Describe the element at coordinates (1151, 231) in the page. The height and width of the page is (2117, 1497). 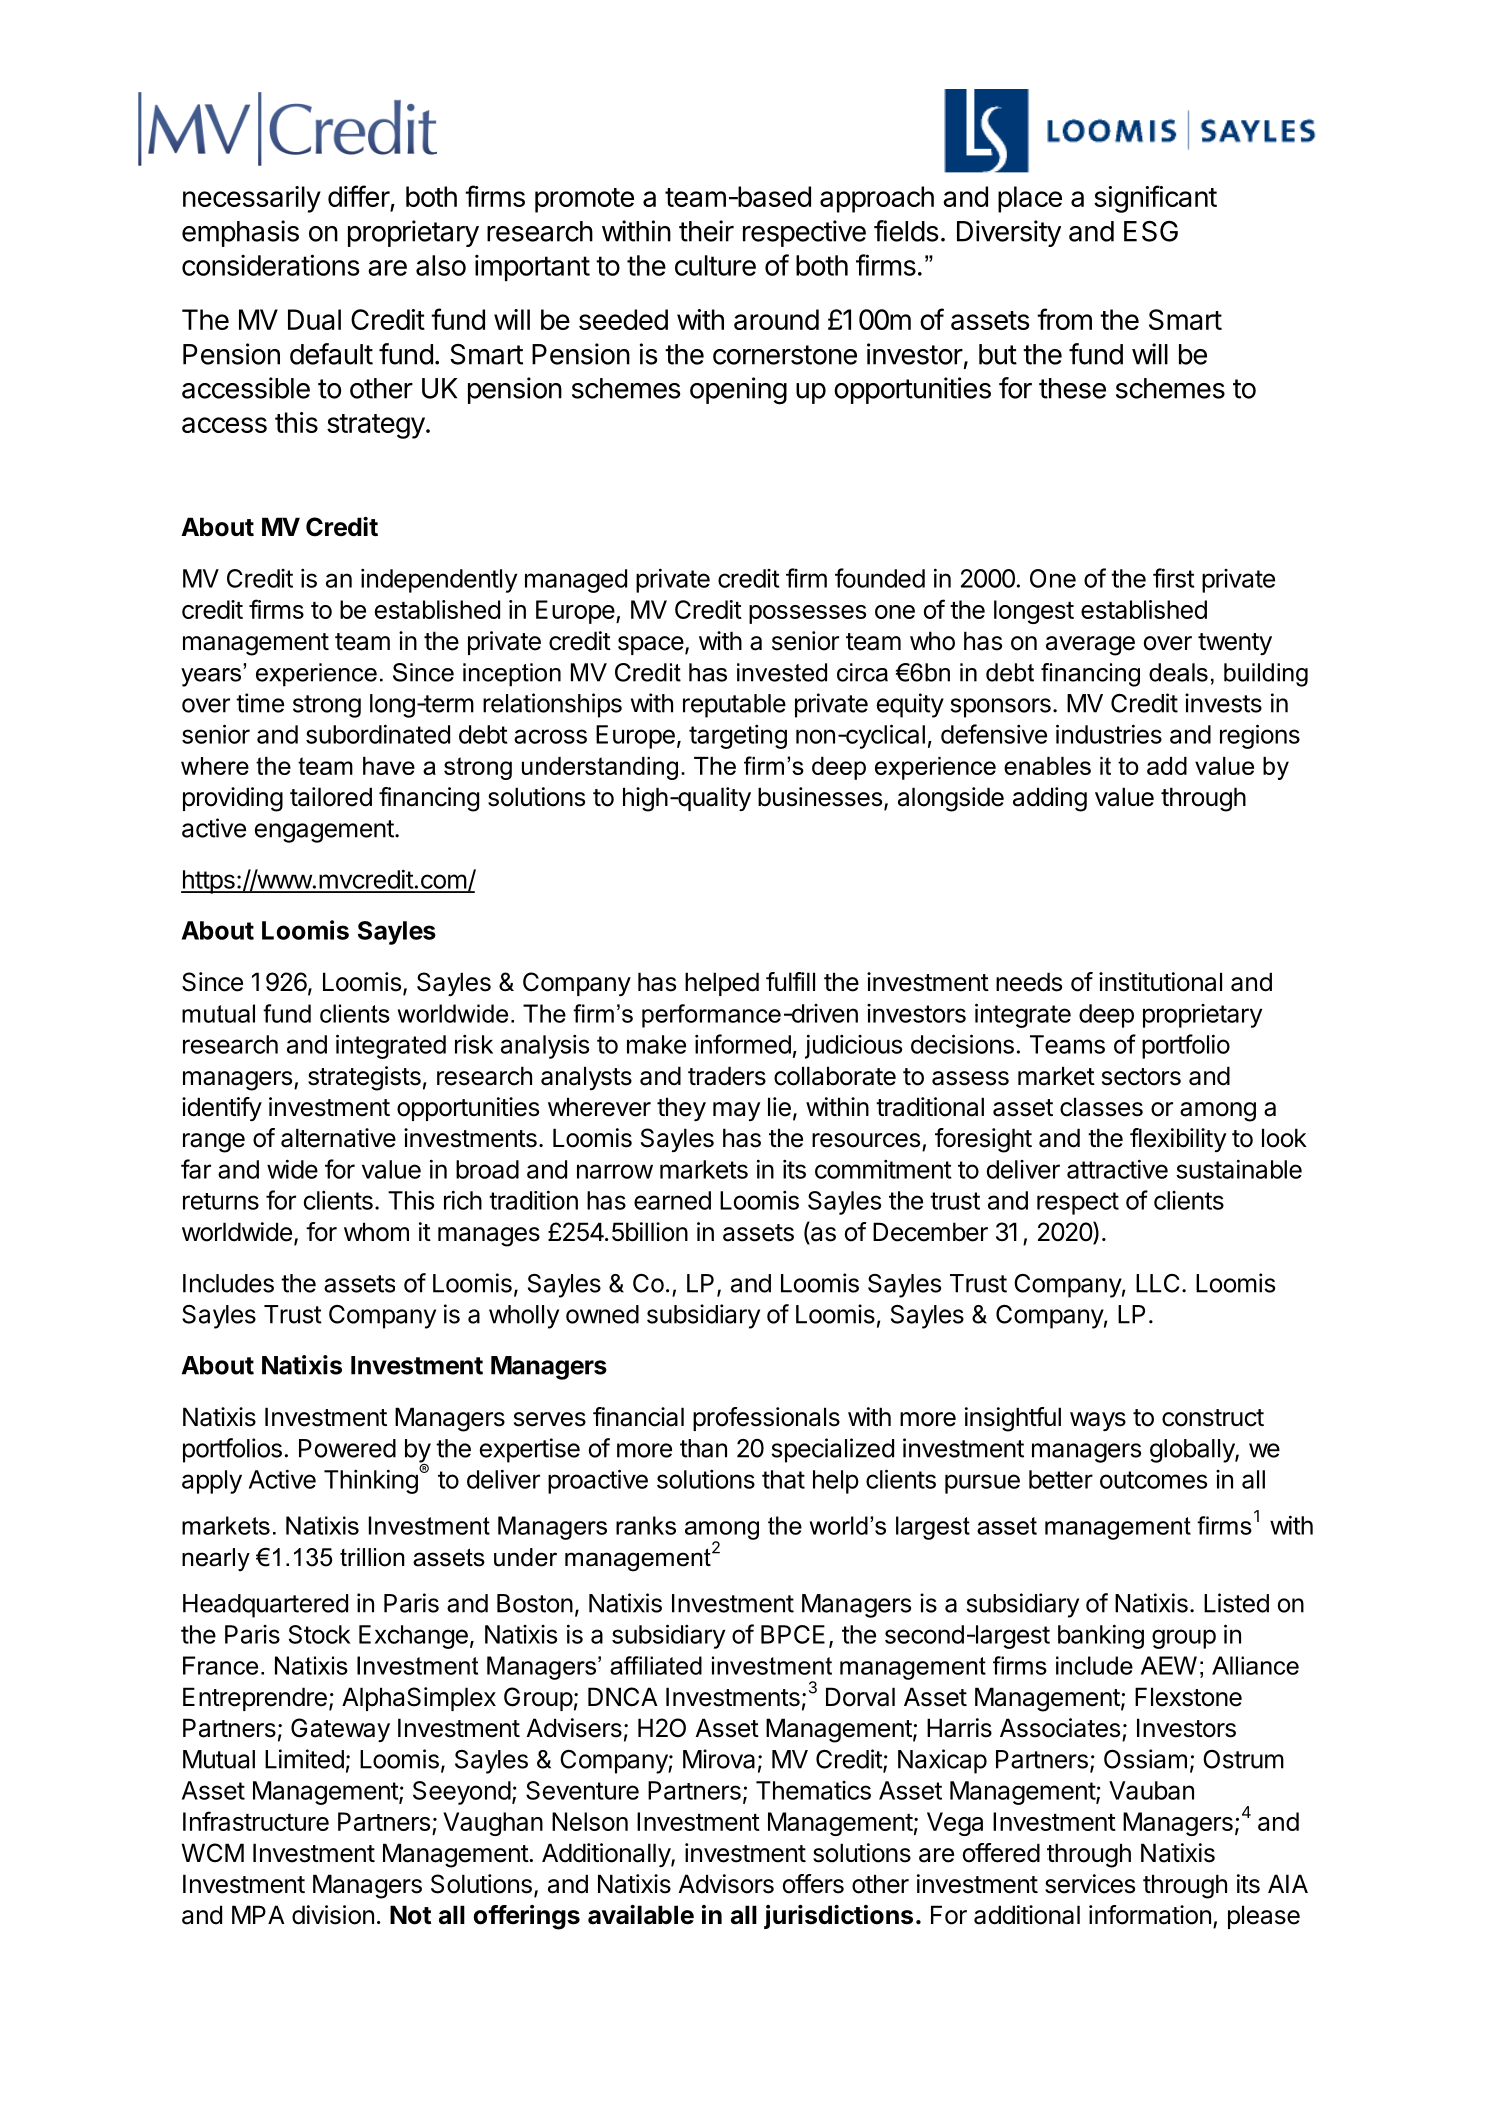
I see `ESG` at that location.
